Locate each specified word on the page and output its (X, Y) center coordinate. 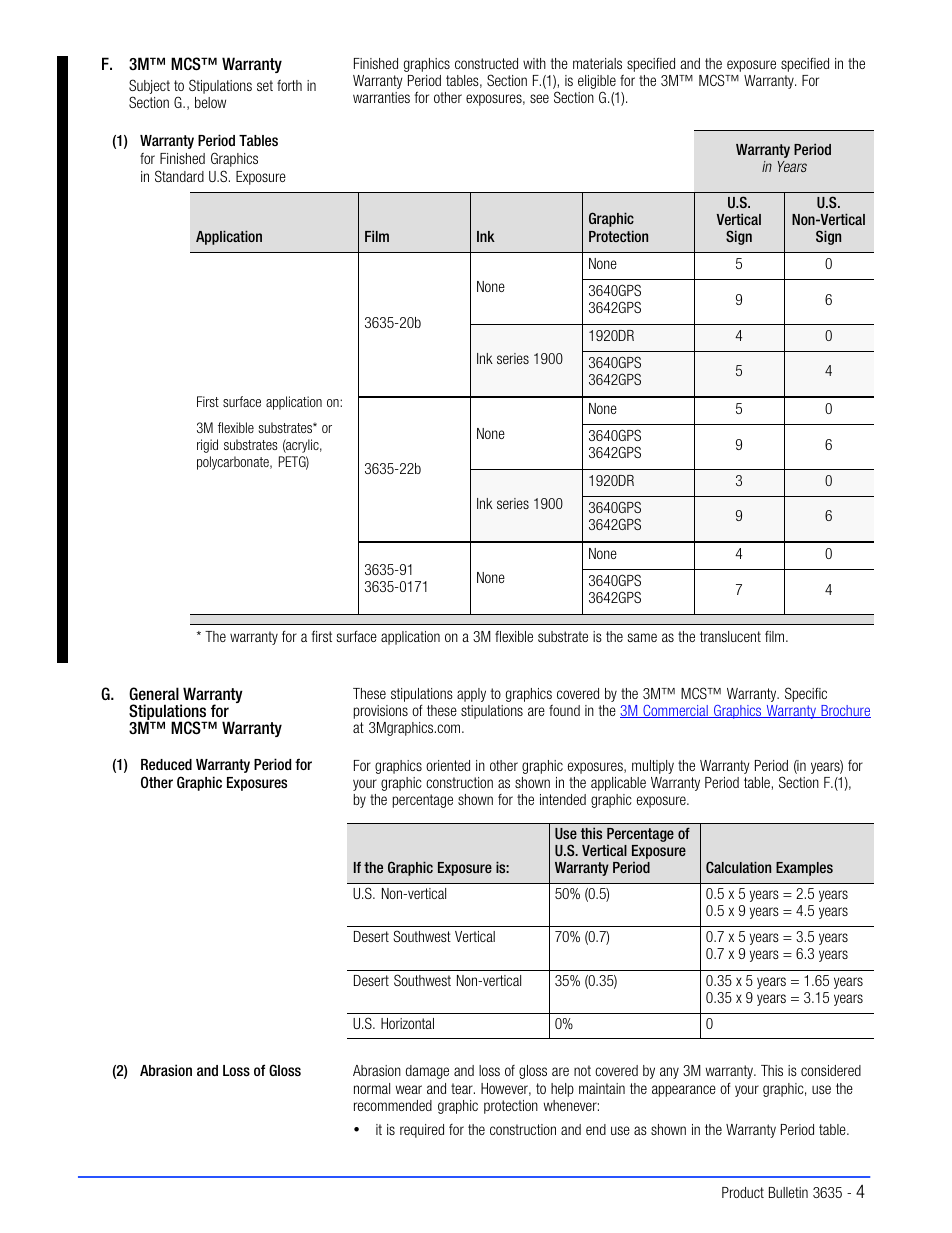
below (210, 102)
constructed (486, 63)
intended (563, 799)
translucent (730, 636)
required (422, 1131)
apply (471, 695)
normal (372, 1088)
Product (743, 1192)
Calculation (738, 867)
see (539, 98)
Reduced (166, 764)
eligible (597, 83)
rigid (207, 446)
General (154, 693)
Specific (806, 694)
